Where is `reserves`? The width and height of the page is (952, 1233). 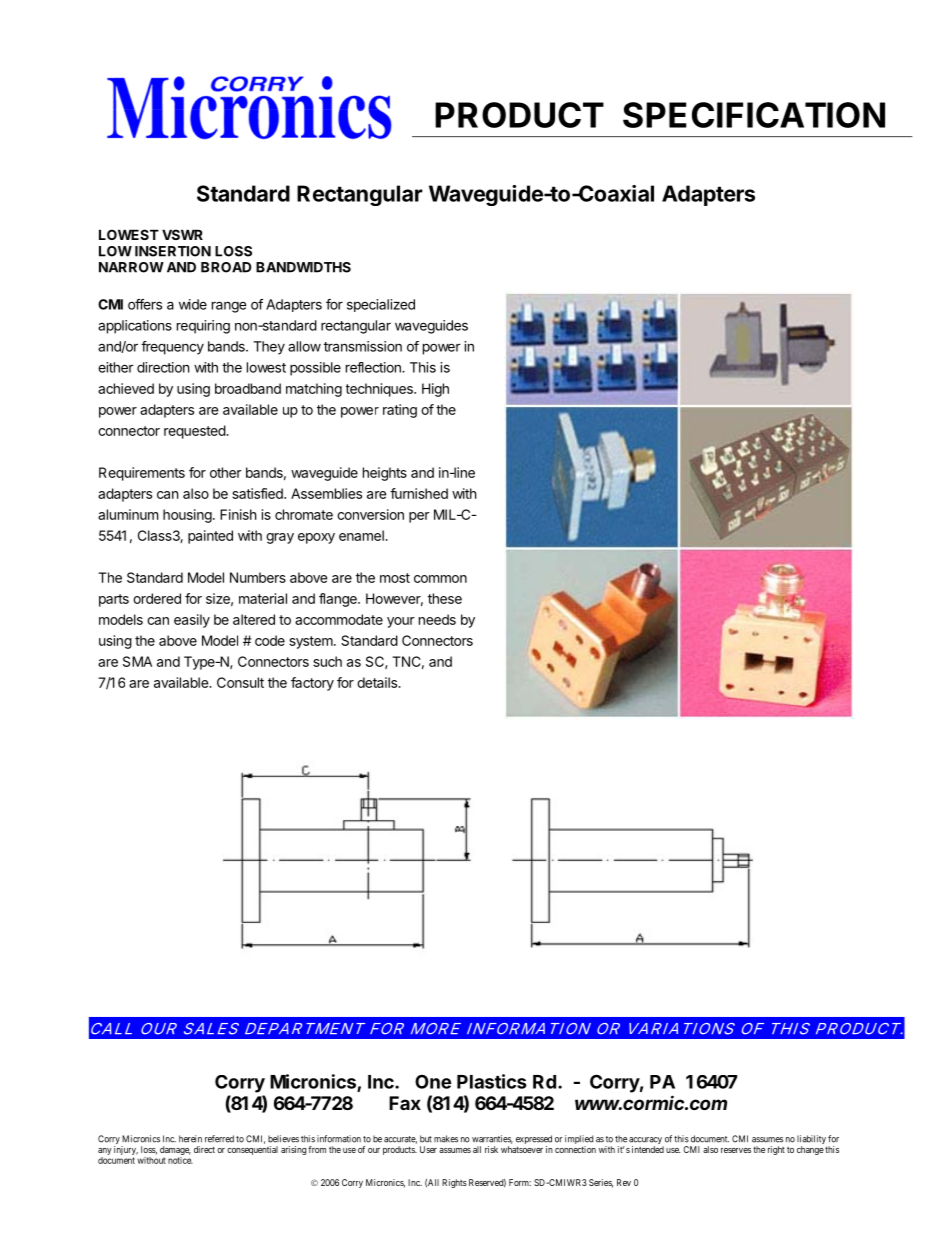 reserves is located at coordinates (736, 1150).
